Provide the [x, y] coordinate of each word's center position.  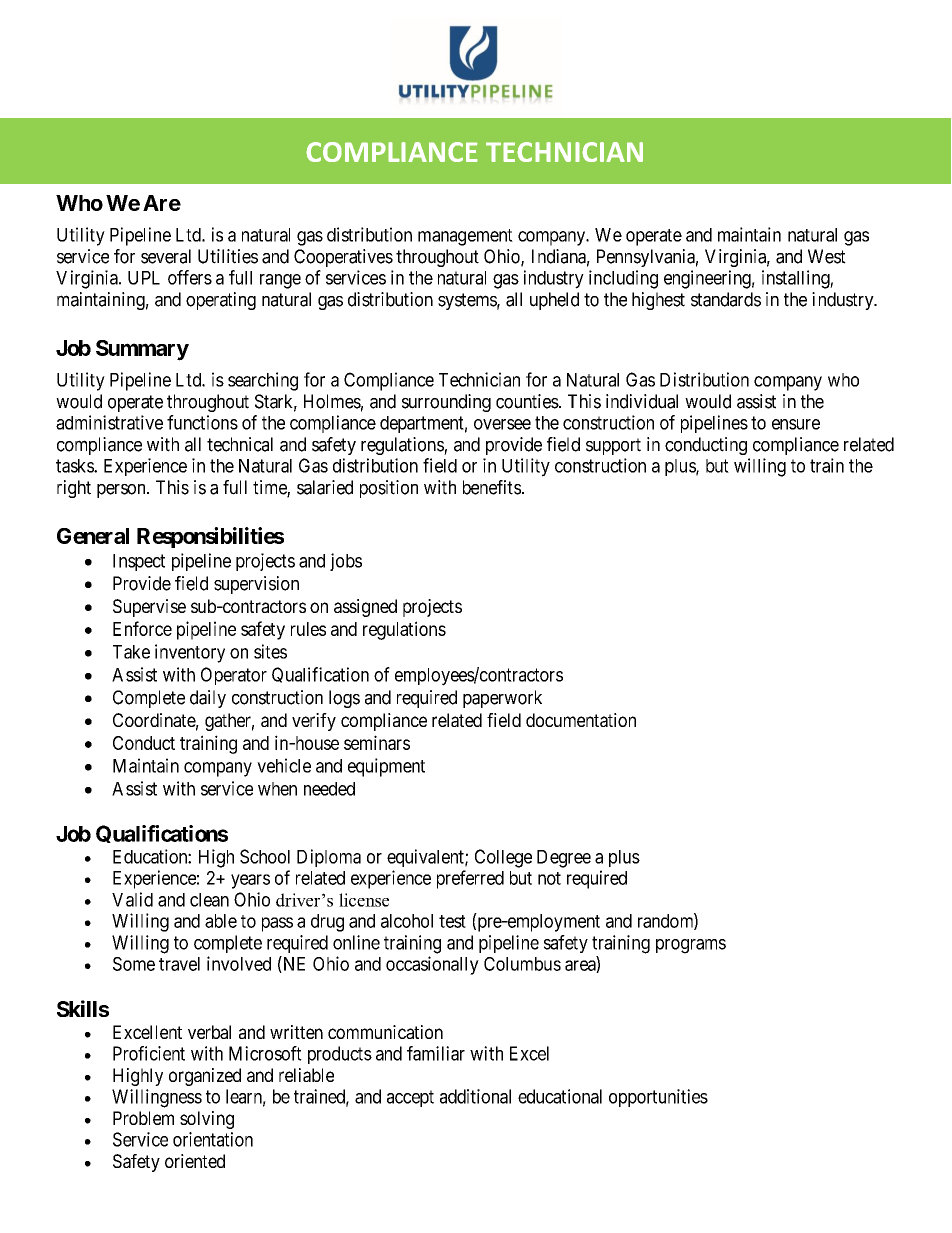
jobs [346, 562]
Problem [143, 1118]
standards [726, 299]
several [166, 256]
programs [691, 946]
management [465, 237]
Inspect [139, 562]
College [503, 858]
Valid [132, 899]
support [613, 446]
